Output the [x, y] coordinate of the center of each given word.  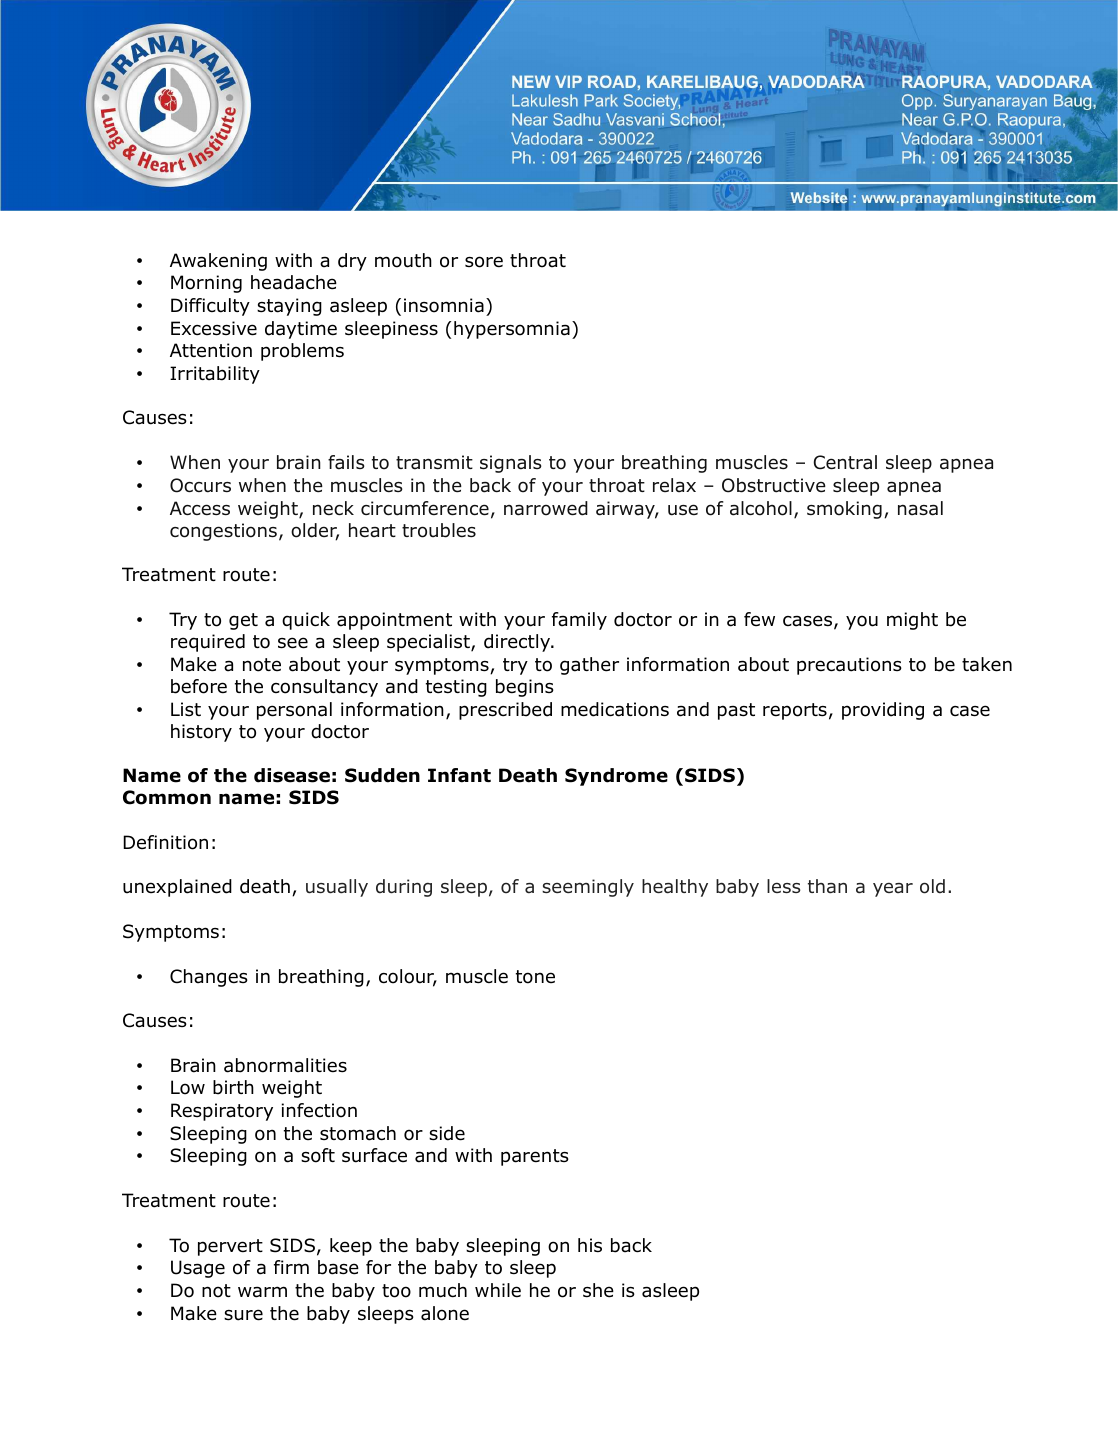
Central [845, 462]
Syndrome [616, 777]
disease [292, 775]
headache [294, 282]
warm [262, 1292]
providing [883, 711]
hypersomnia [512, 330]
